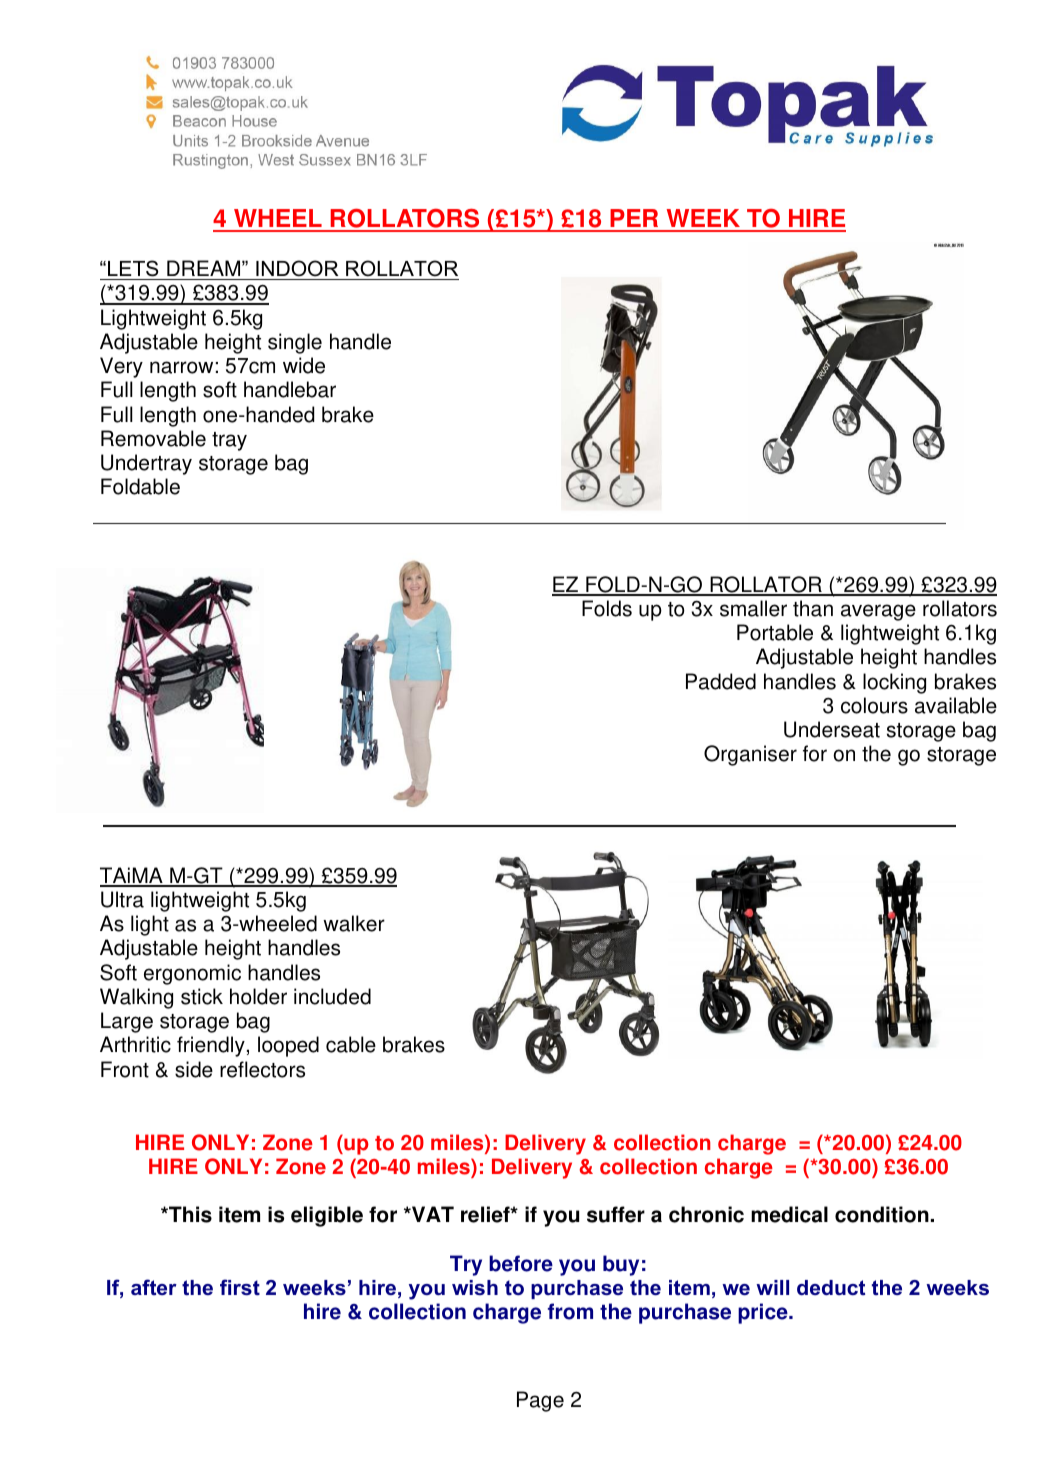  Describe the element at coordinates (540, 1401) in the document. I see `Page` at that location.
